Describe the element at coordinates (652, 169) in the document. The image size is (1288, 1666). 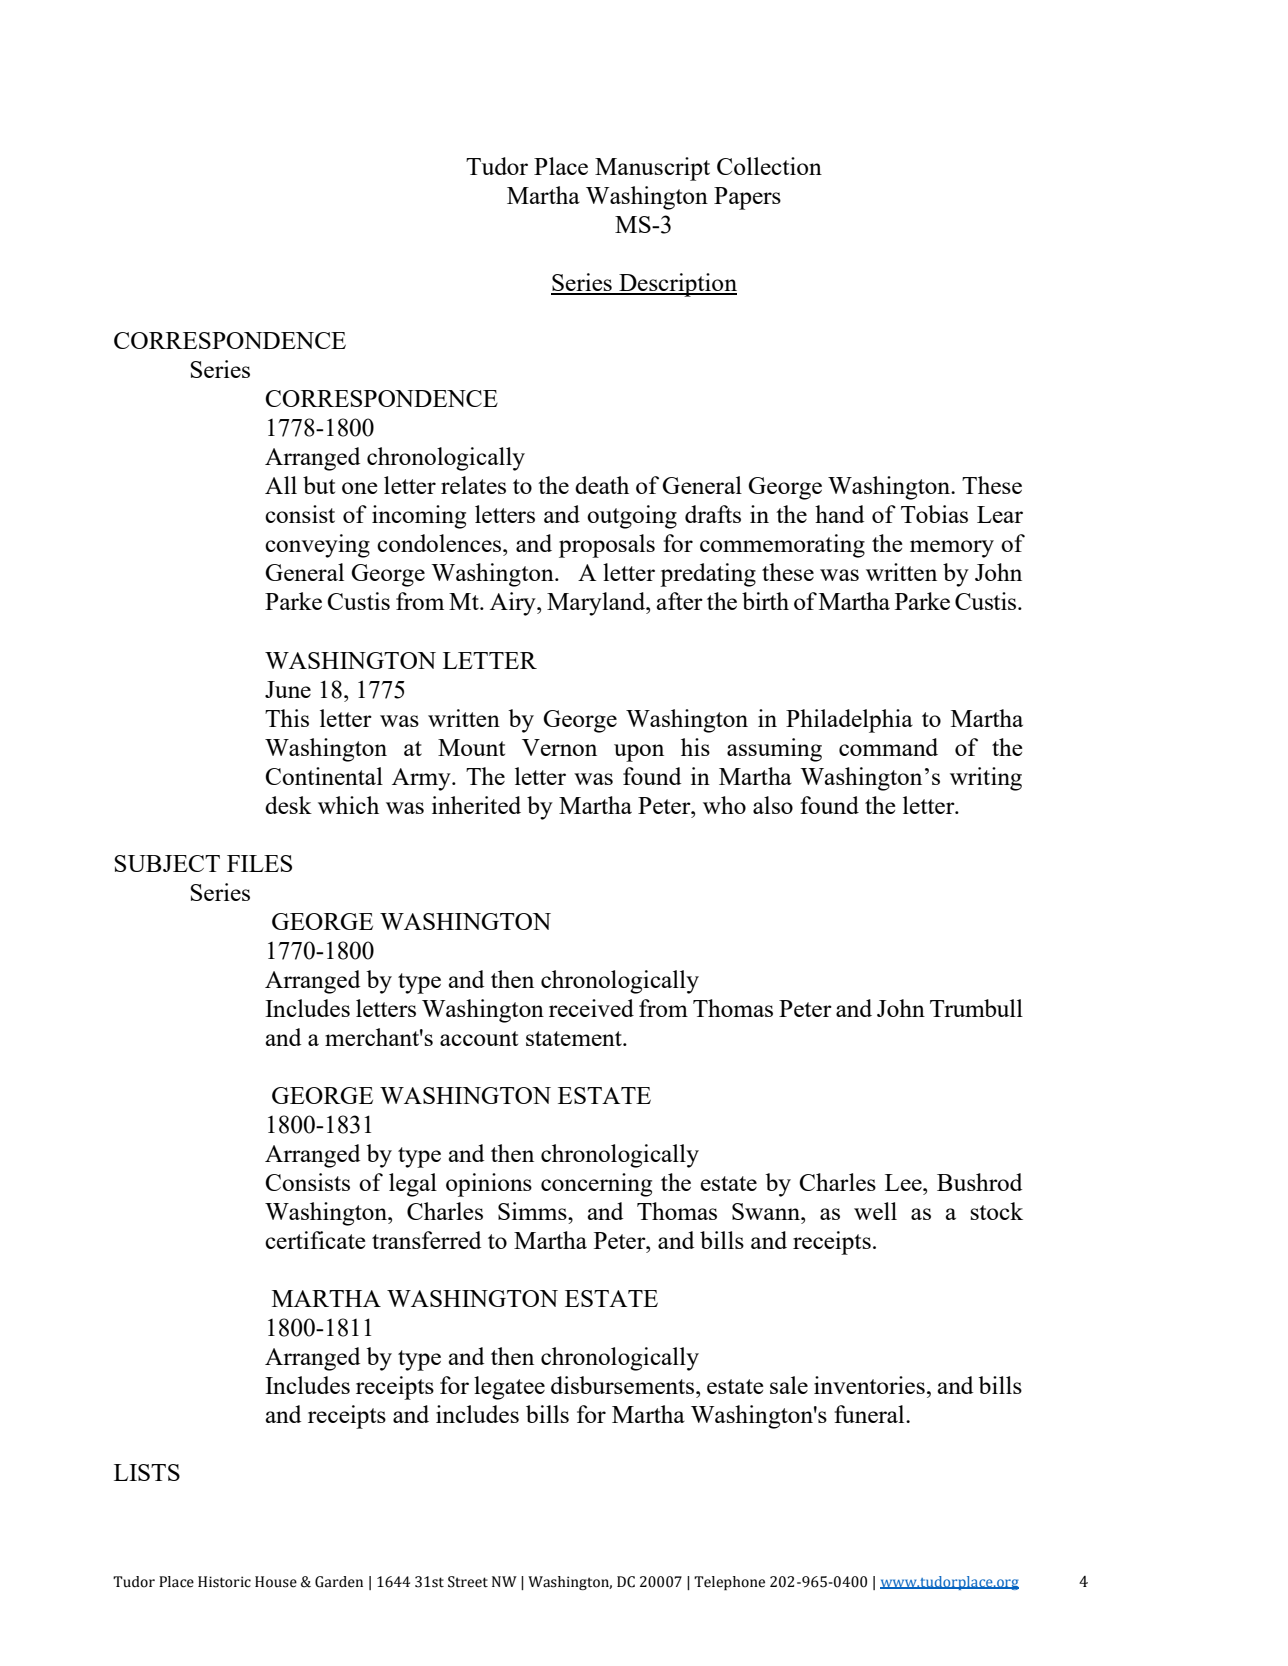
I see `Manuscript` at that location.
